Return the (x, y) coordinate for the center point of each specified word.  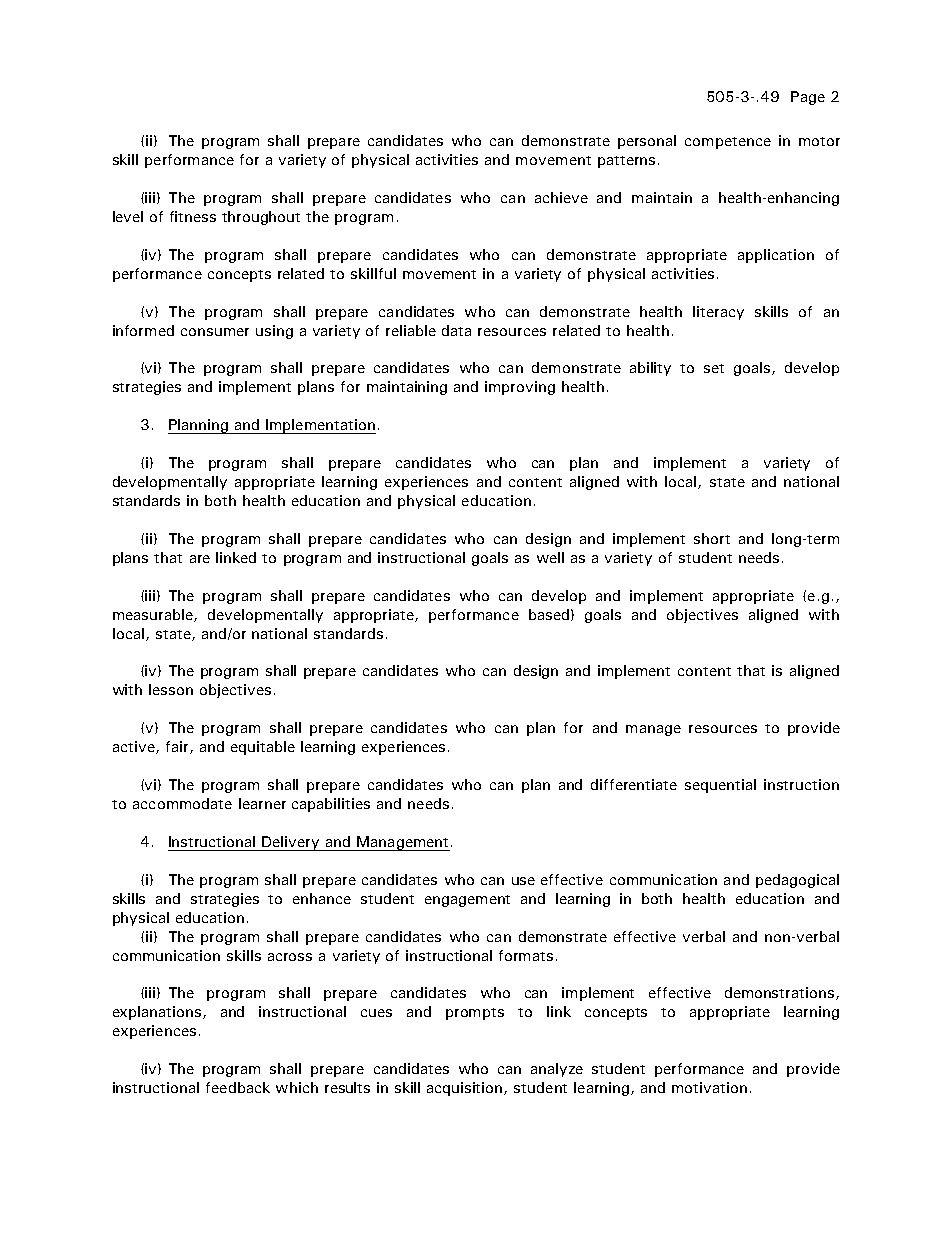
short (712, 538)
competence (728, 143)
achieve (561, 197)
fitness (193, 216)
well (550, 557)
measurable (154, 615)
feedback (238, 1087)
